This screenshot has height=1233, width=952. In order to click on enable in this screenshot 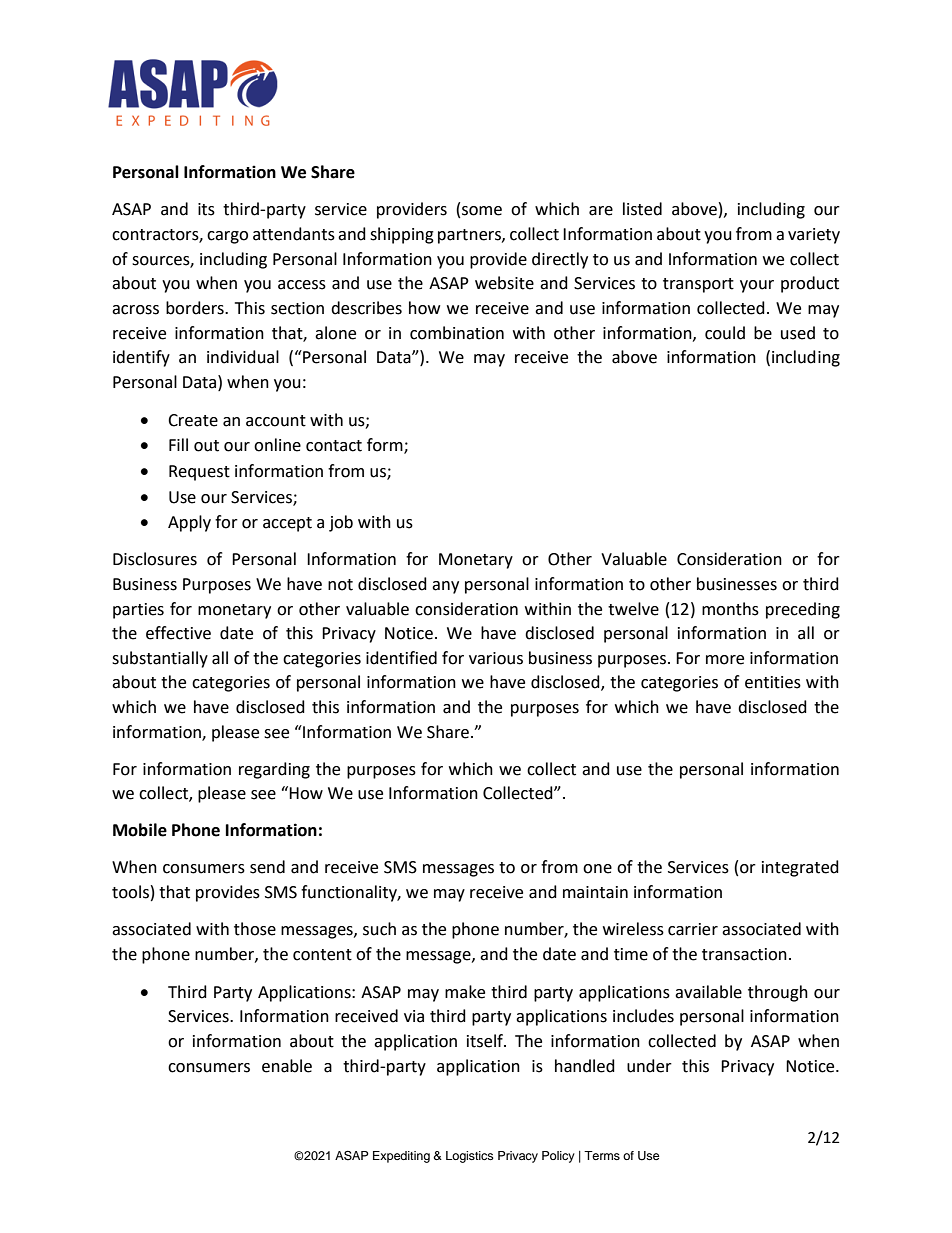, I will do `click(287, 1066)`.
